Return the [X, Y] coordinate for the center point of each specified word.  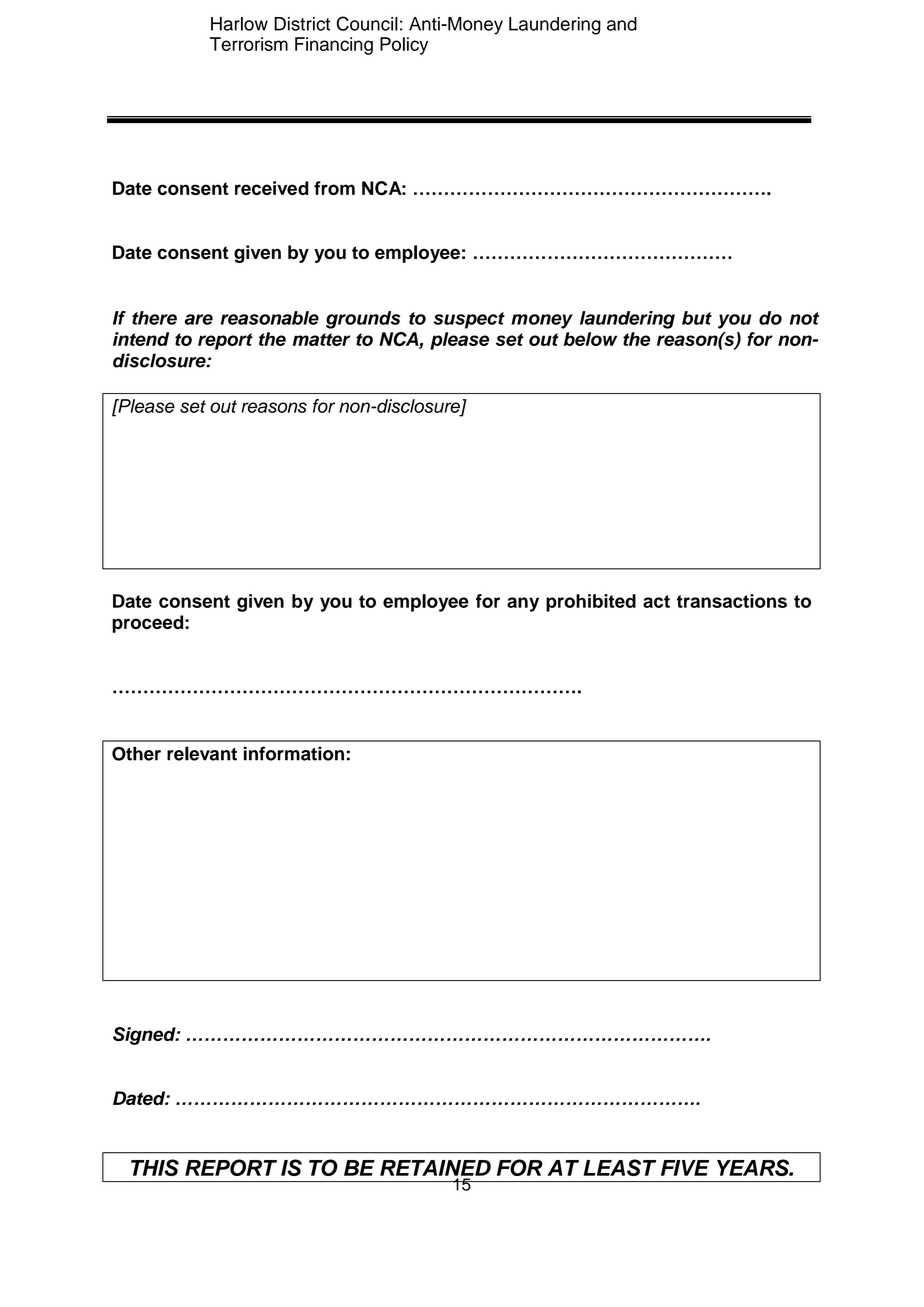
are [199, 319]
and [622, 24]
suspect [469, 320]
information [294, 753]
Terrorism [249, 44]
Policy [404, 46]
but [697, 318]
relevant [202, 753]
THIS [155, 1167]
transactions [732, 601]
